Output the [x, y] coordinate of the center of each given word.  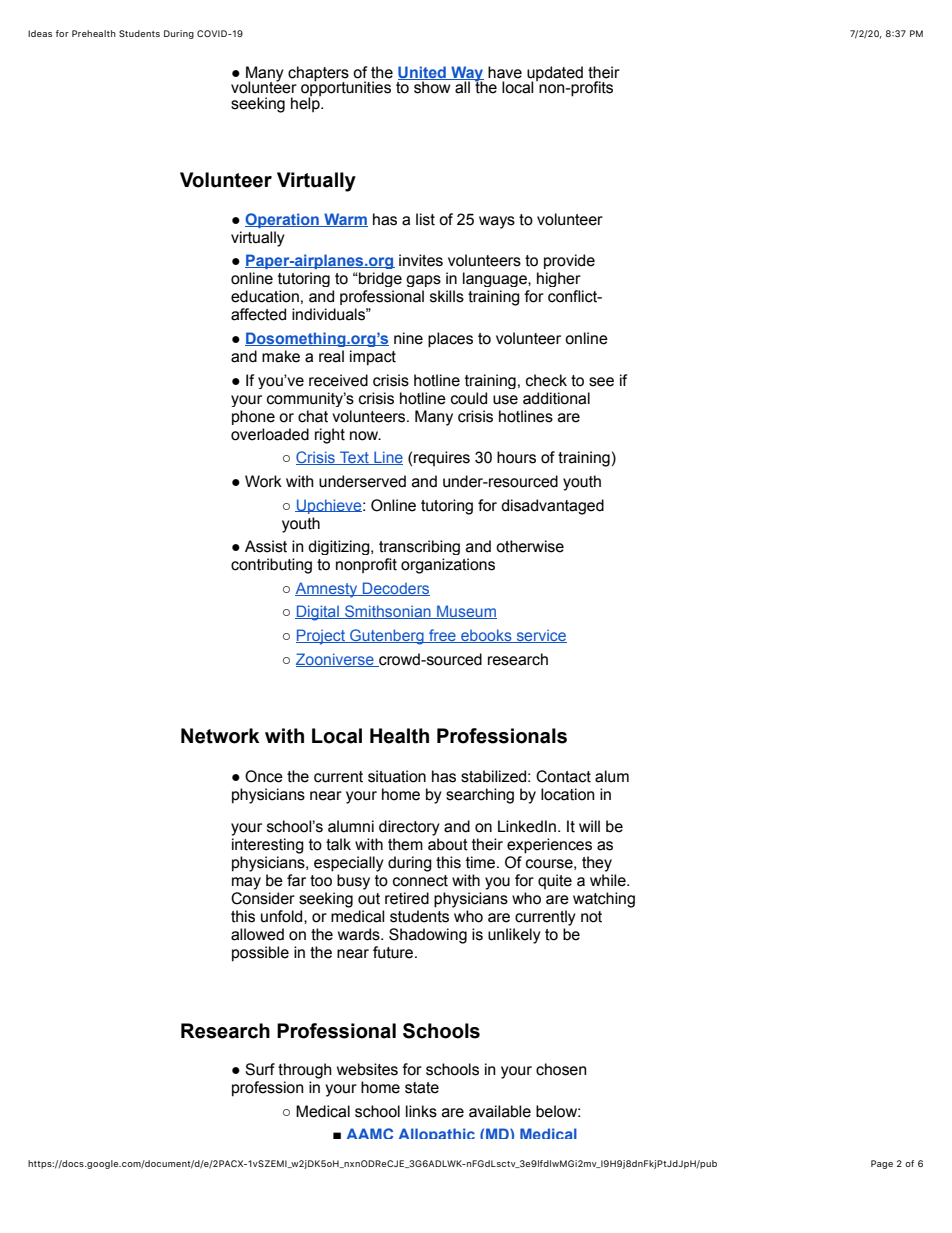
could [469, 398]
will [589, 826]
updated [555, 74]
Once [264, 776]
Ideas [40, 33]
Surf [260, 1069]
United [423, 73]
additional [556, 398]
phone [253, 417]
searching [480, 796]
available [500, 1111]
